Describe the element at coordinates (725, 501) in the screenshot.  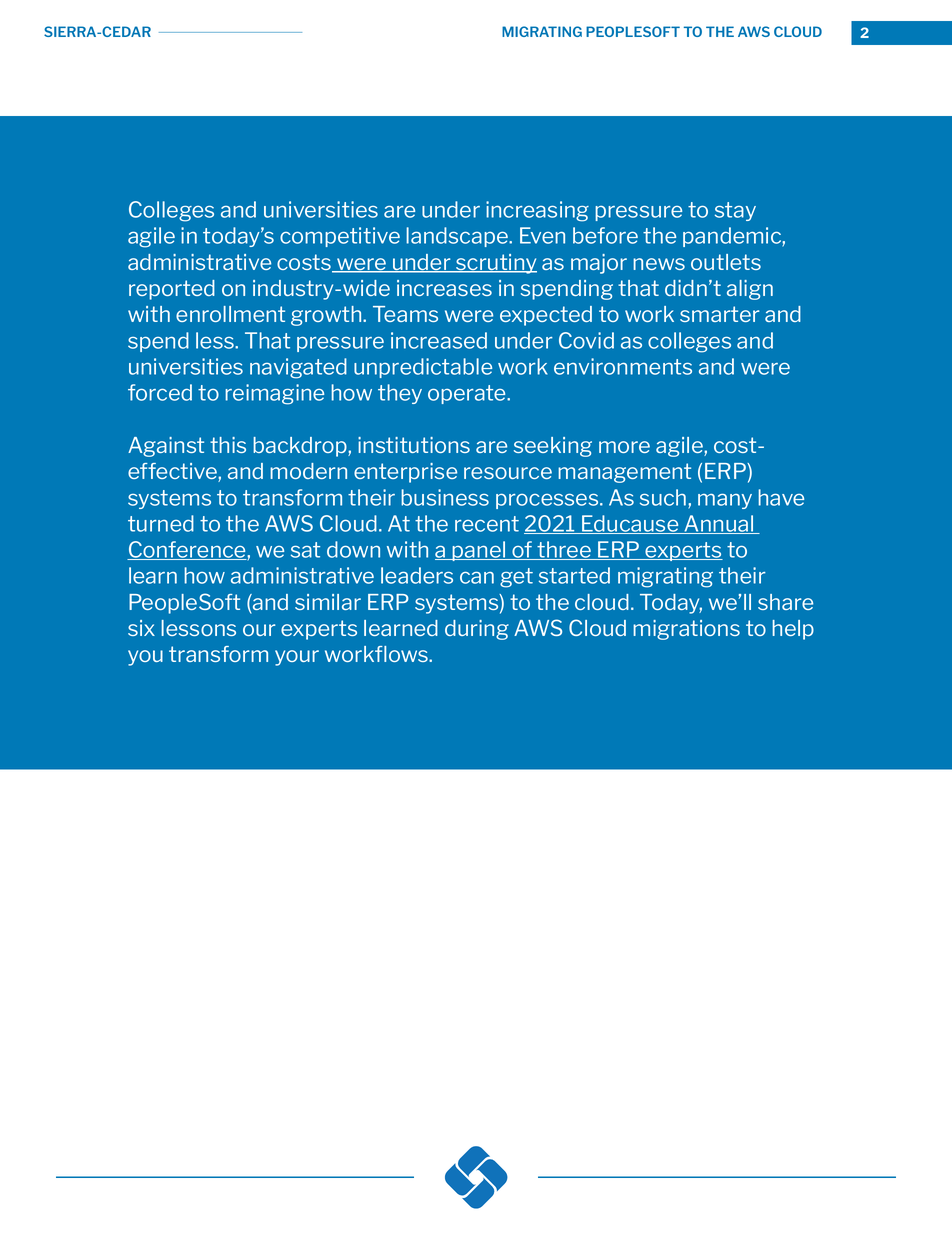
I see `many` at that location.
